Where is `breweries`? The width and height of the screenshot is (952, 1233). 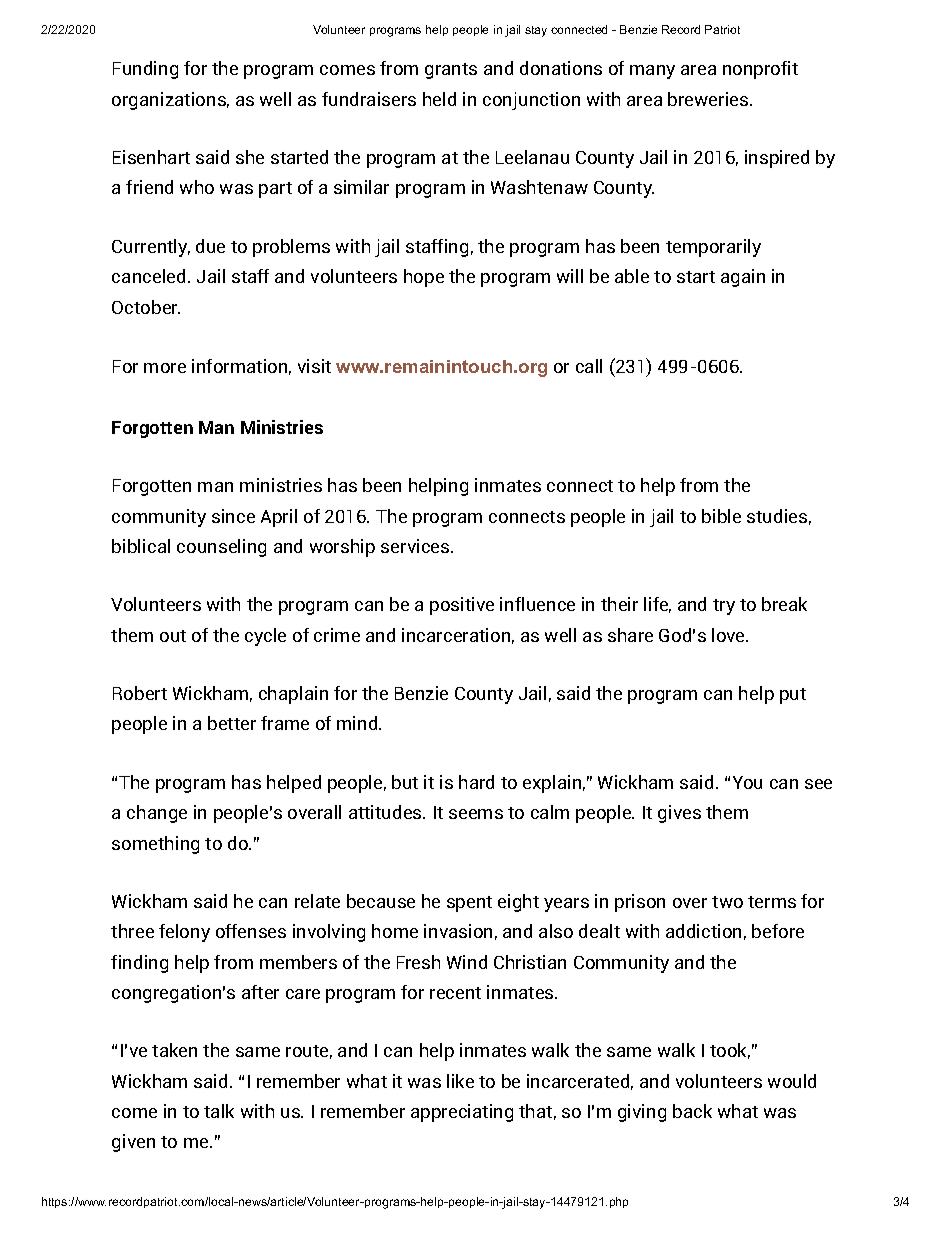 breweries is located at coordinates (709, 99).
